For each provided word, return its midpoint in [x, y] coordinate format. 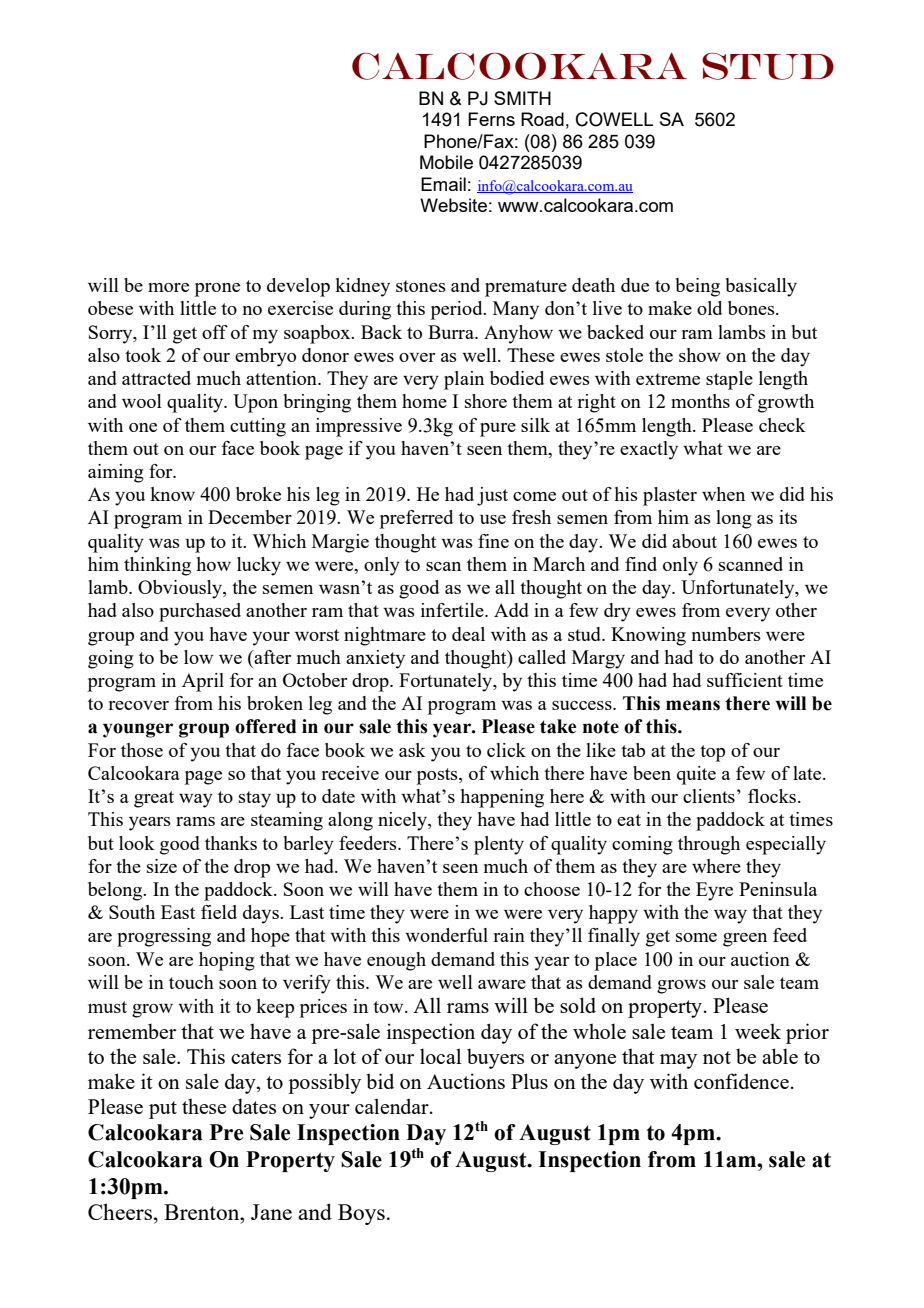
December [250, 517]
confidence [741, 1081]
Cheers [120, 1211]
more [168, 287]
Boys [361, 1214]
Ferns [491, 119]
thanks [231, 843]
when [723, 494]
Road [542, 119]
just [492, 496]
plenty [499, 845]
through [709, 845]
